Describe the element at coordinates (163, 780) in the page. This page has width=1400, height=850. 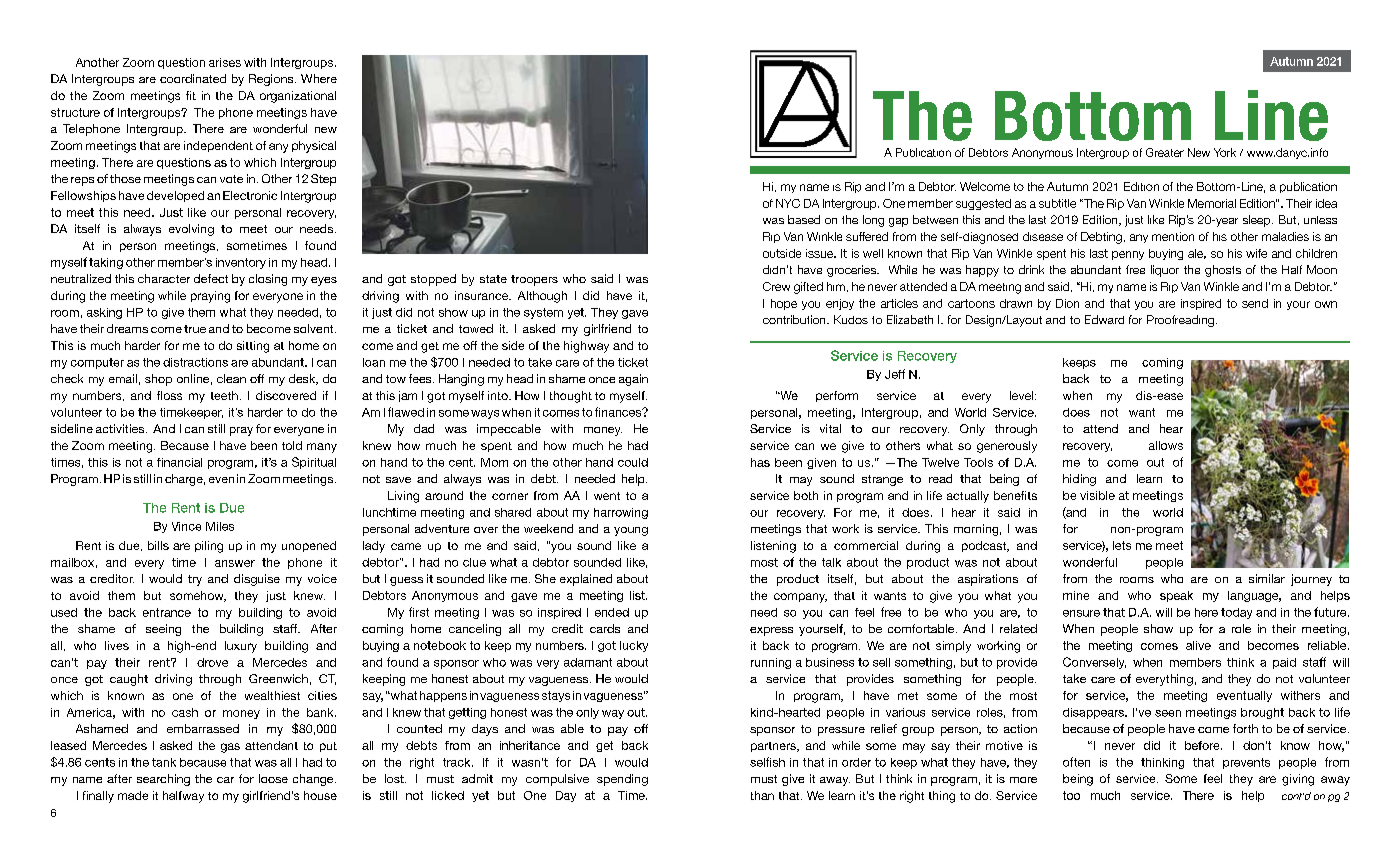
I see `searching` at that location.
